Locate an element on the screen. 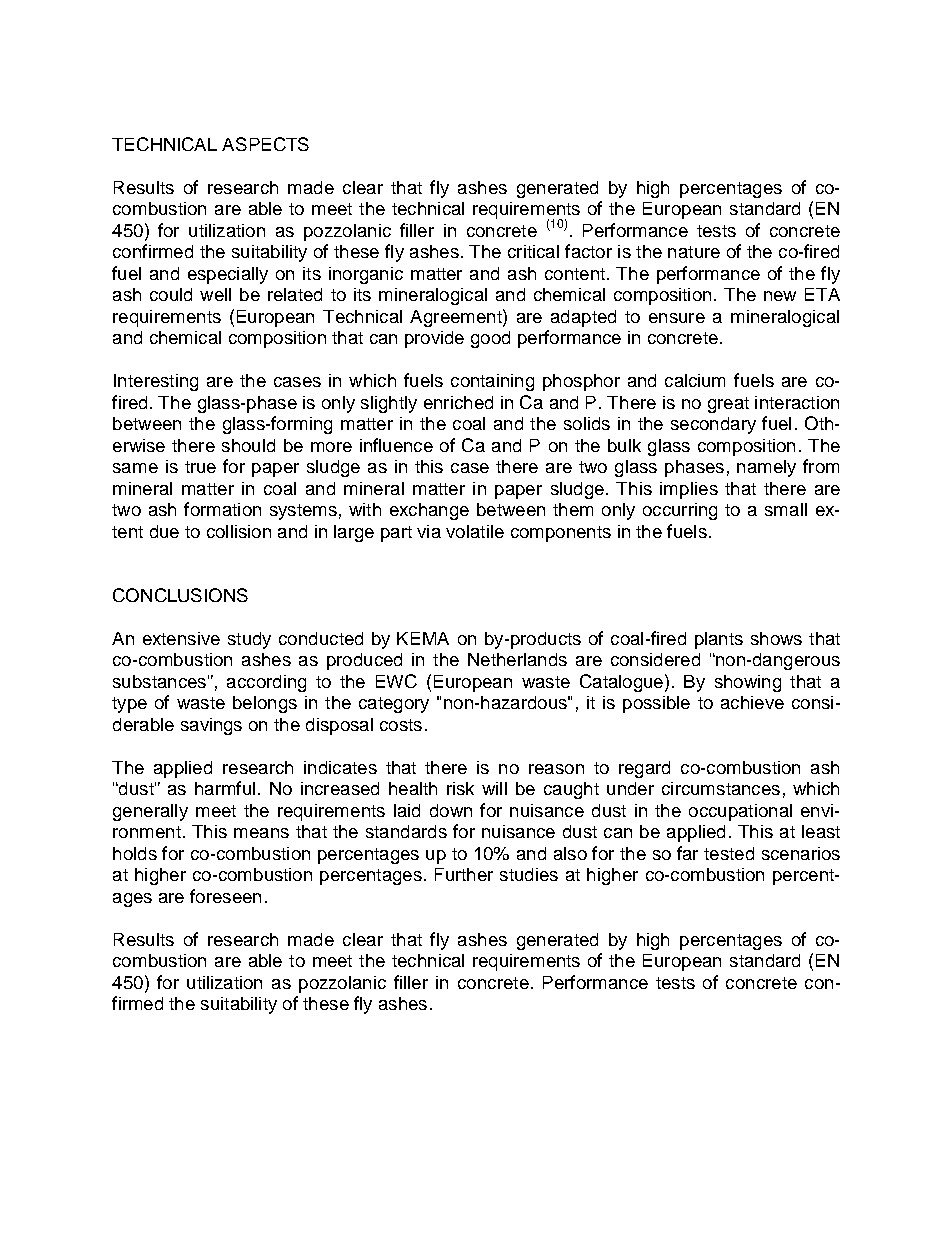  great is located at coordinates (728, 405).
